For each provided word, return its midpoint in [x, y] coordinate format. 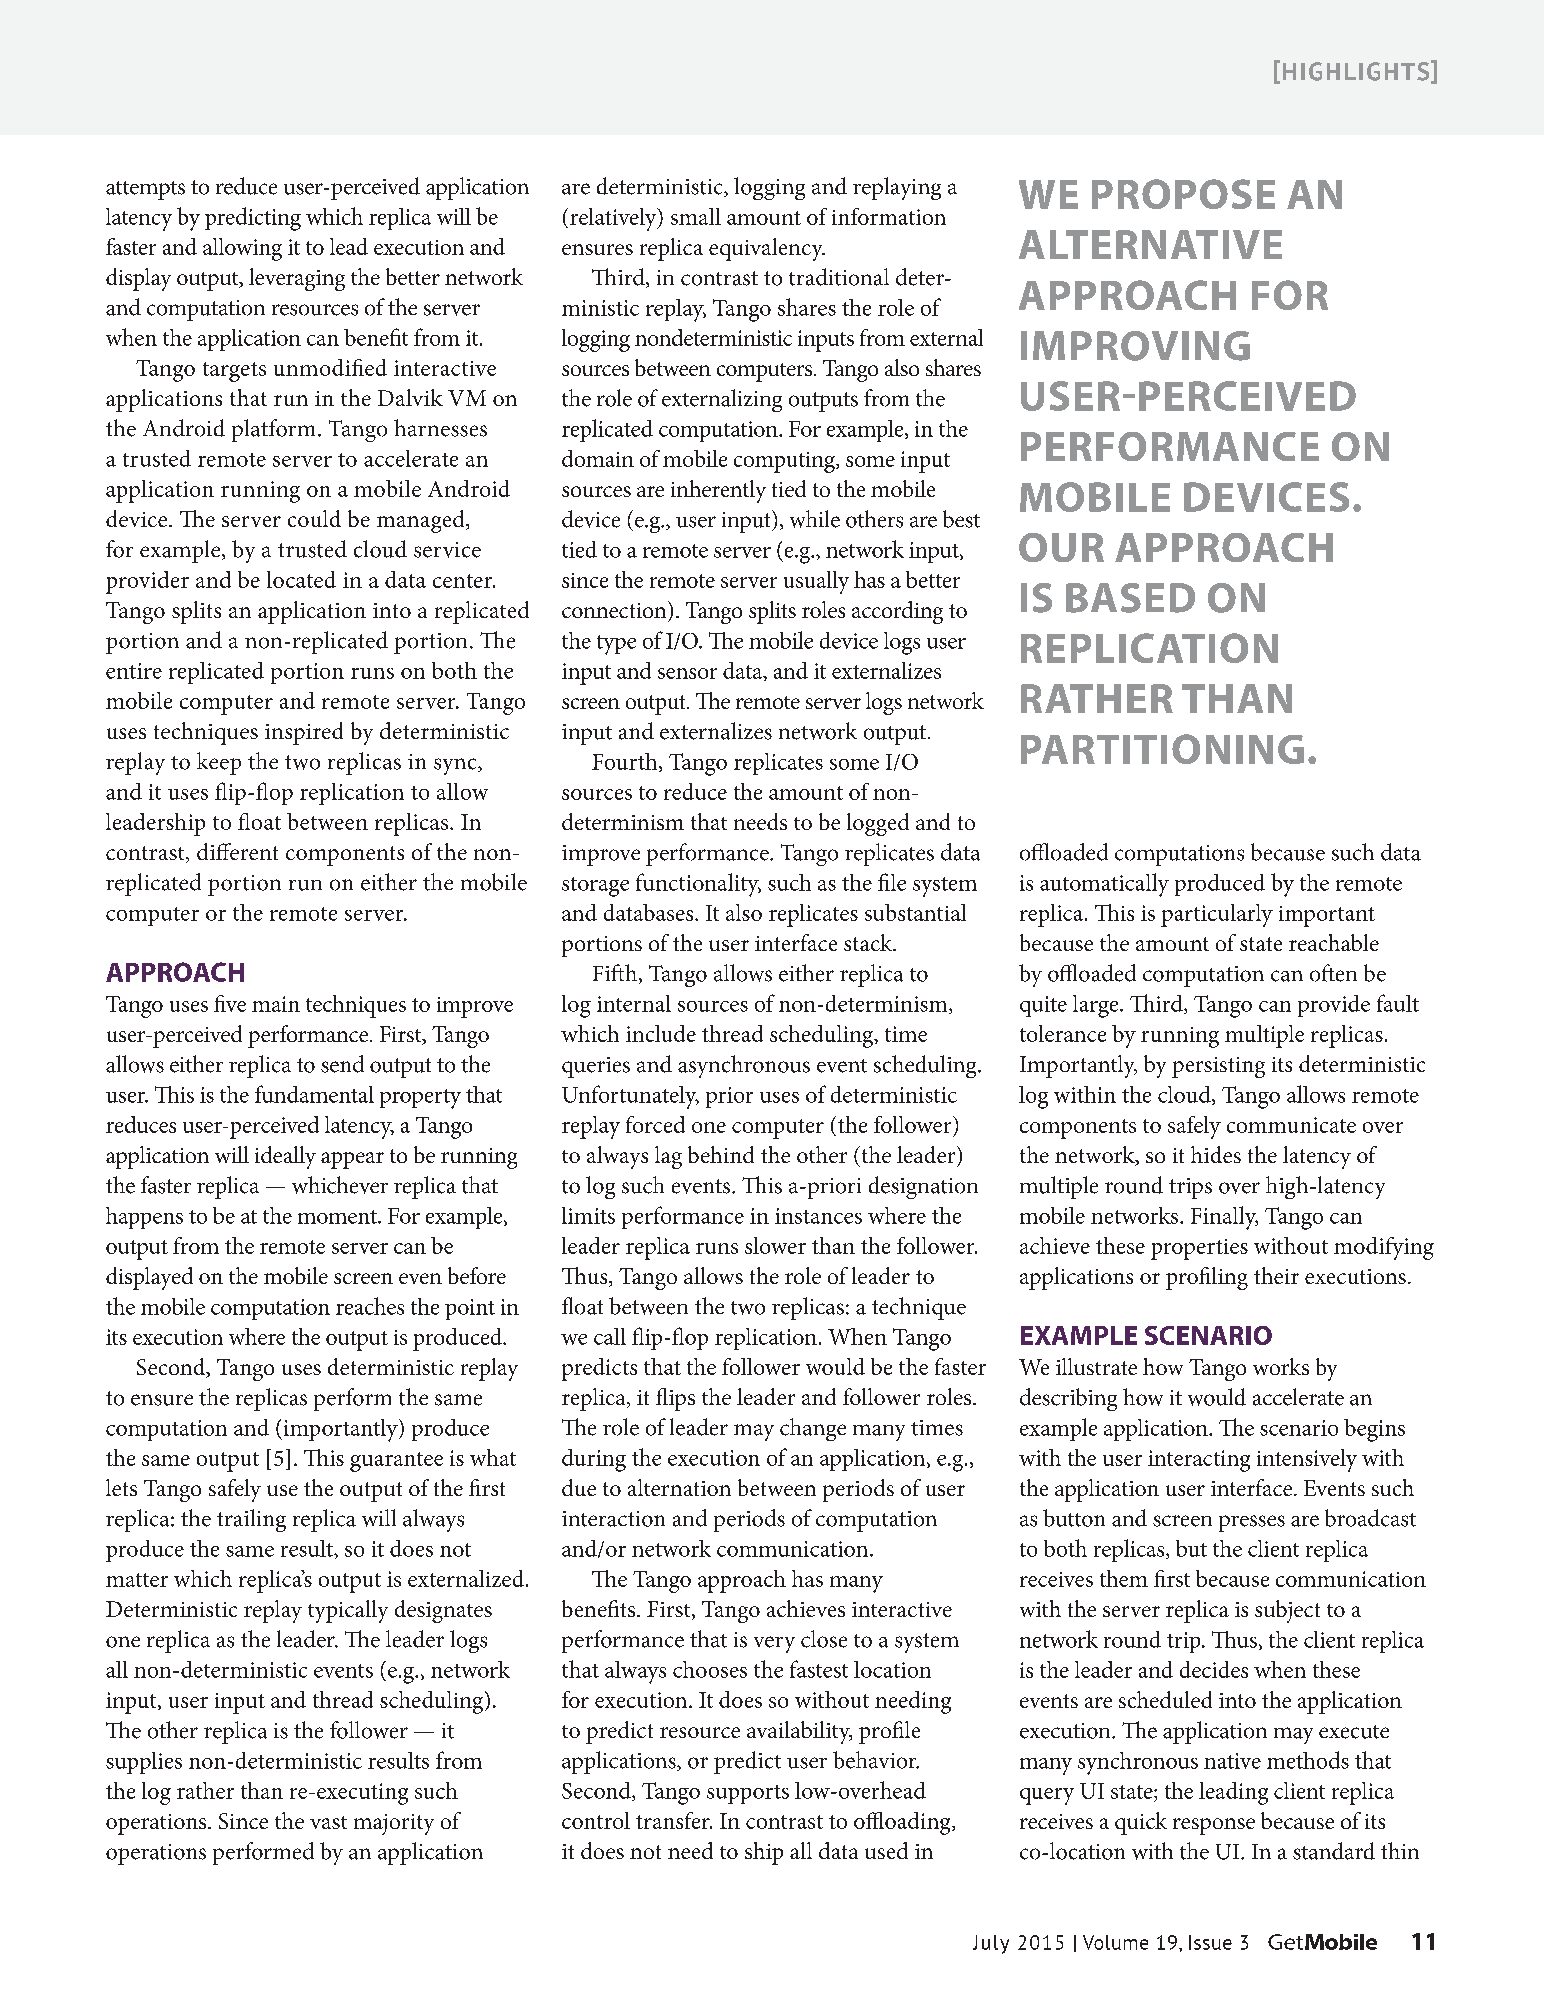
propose [1183, 194]
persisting [1218, 1067]
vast [328, 1822]
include [661, 1033]
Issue [1210, 1942]
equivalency [767, 249]
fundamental [314, 1094]
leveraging [297, 279]
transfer [674, 1820]
